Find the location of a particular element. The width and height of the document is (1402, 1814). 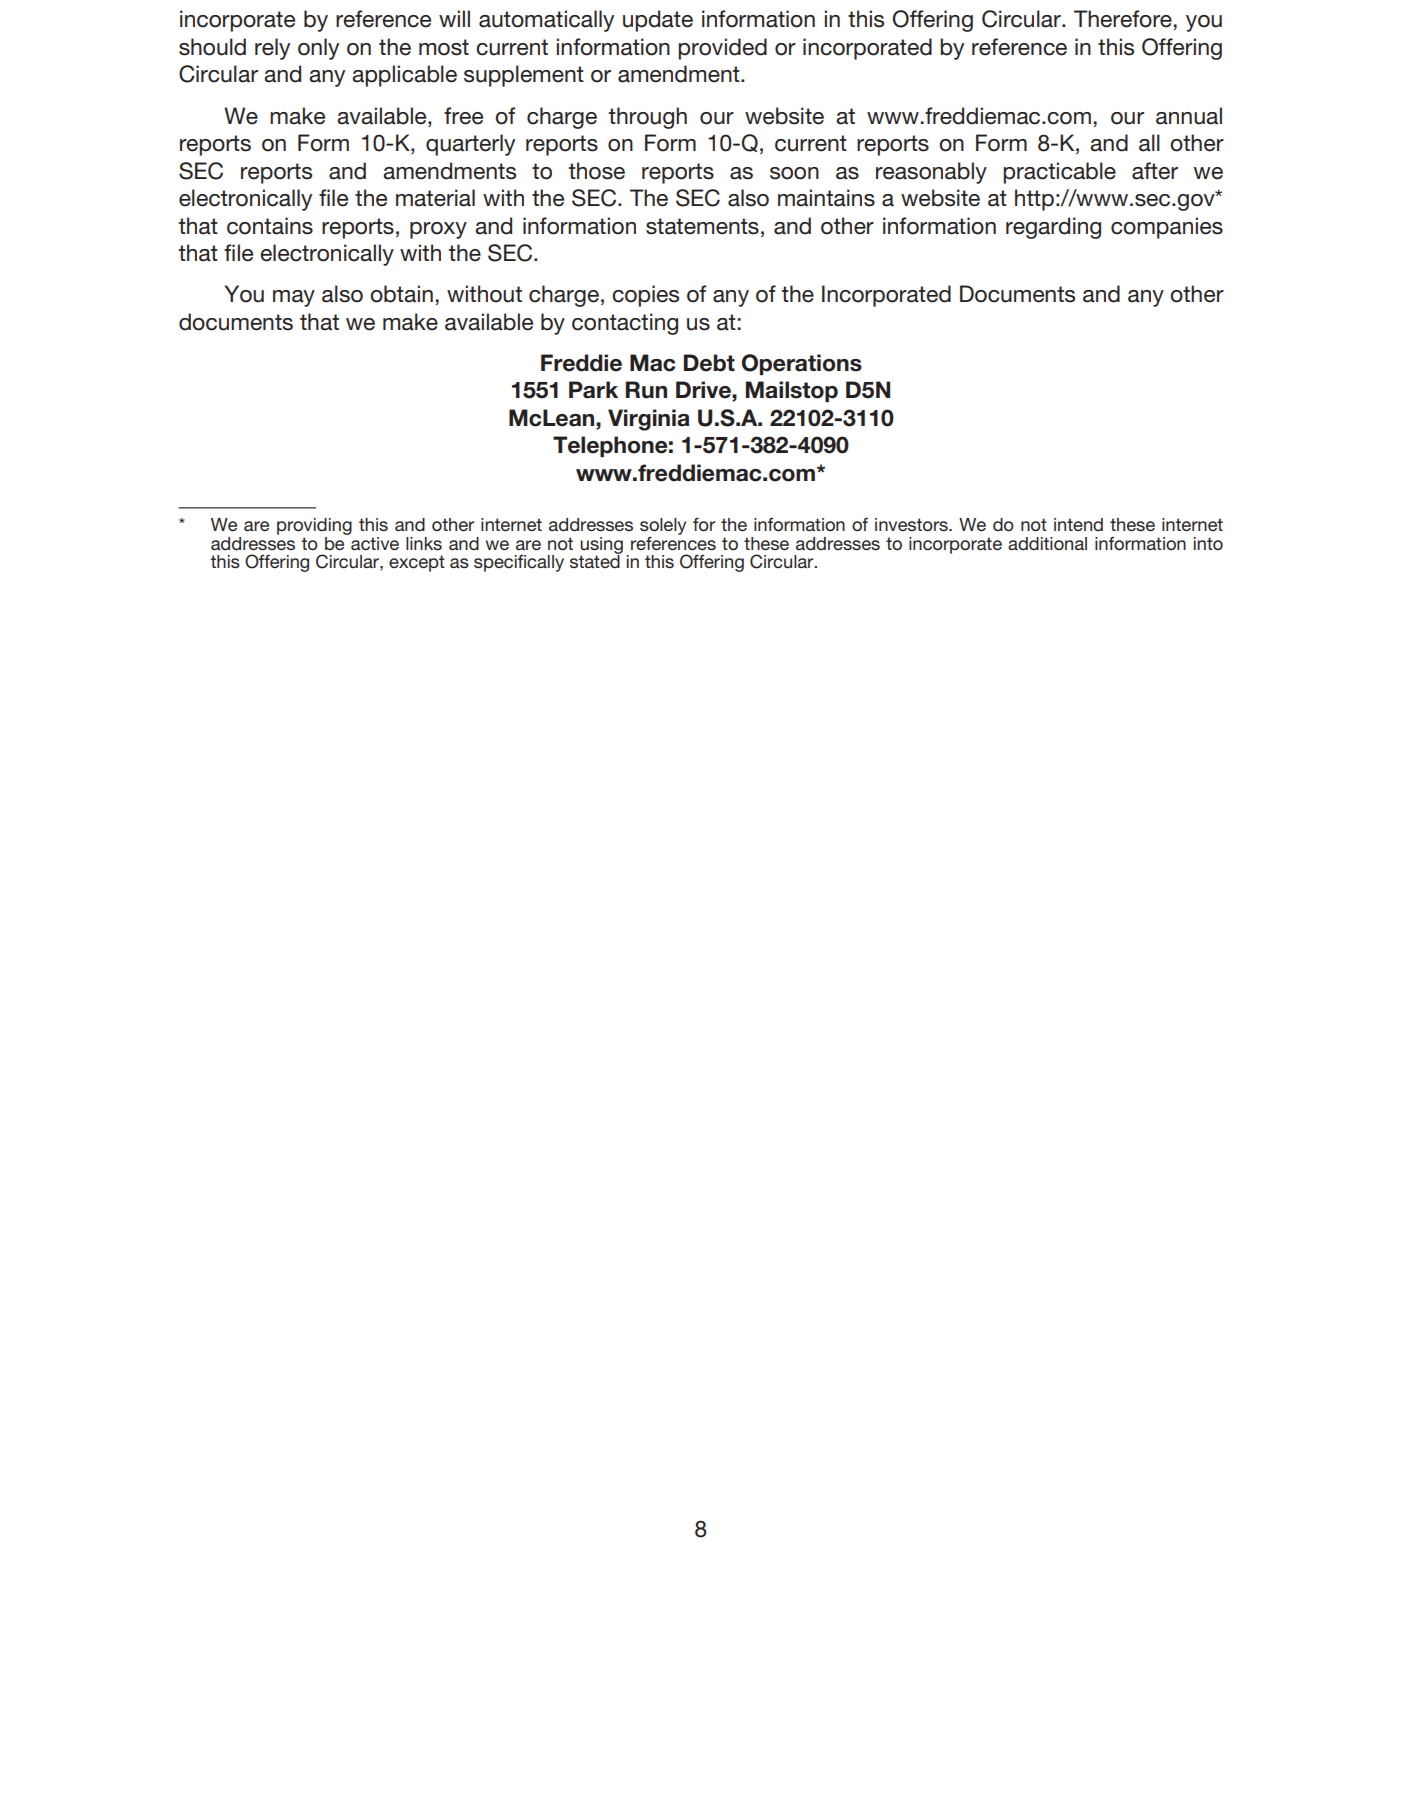

regarding is located at coordinates (1053, 228).
